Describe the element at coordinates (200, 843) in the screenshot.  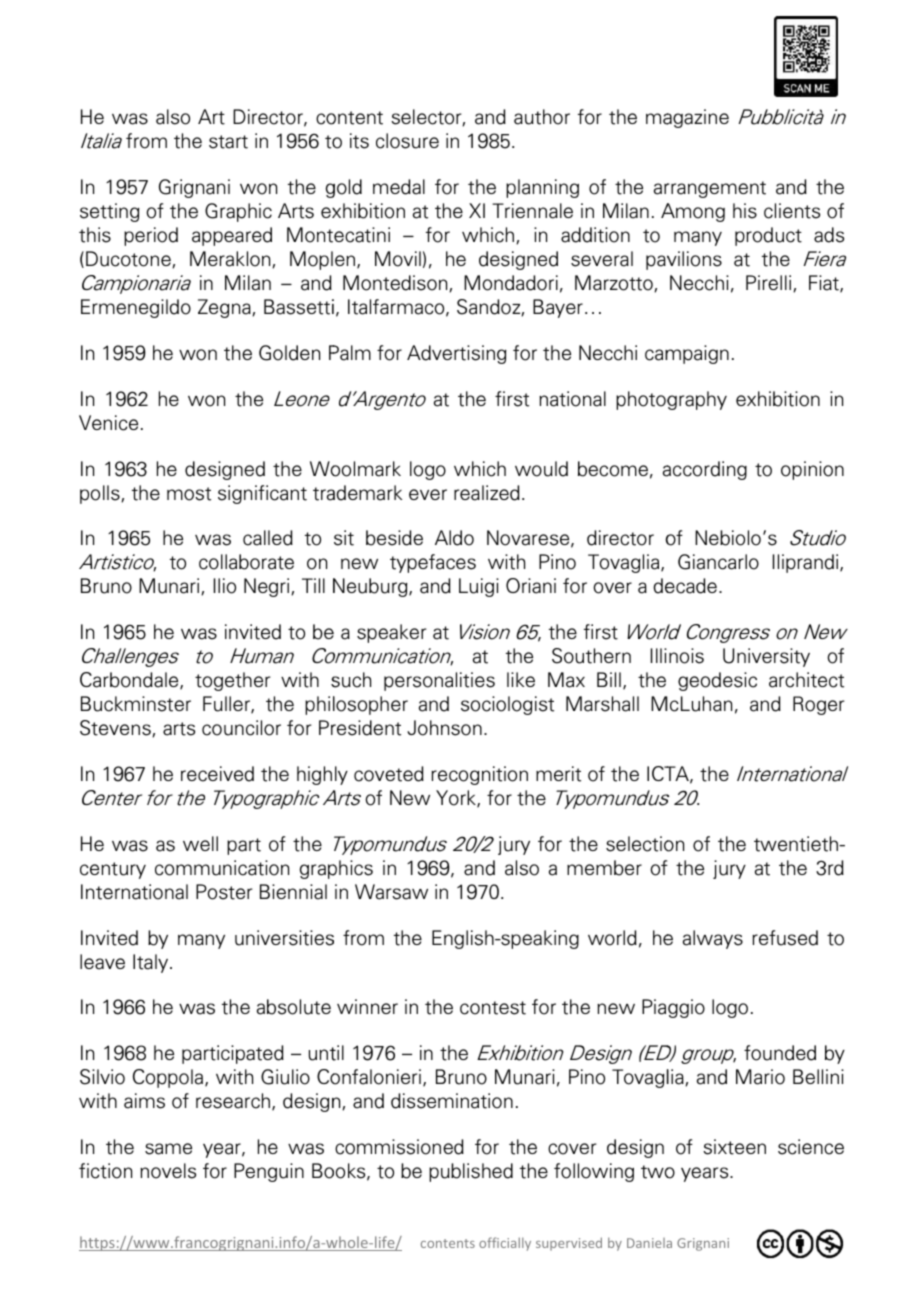
I see `well` at that location.
